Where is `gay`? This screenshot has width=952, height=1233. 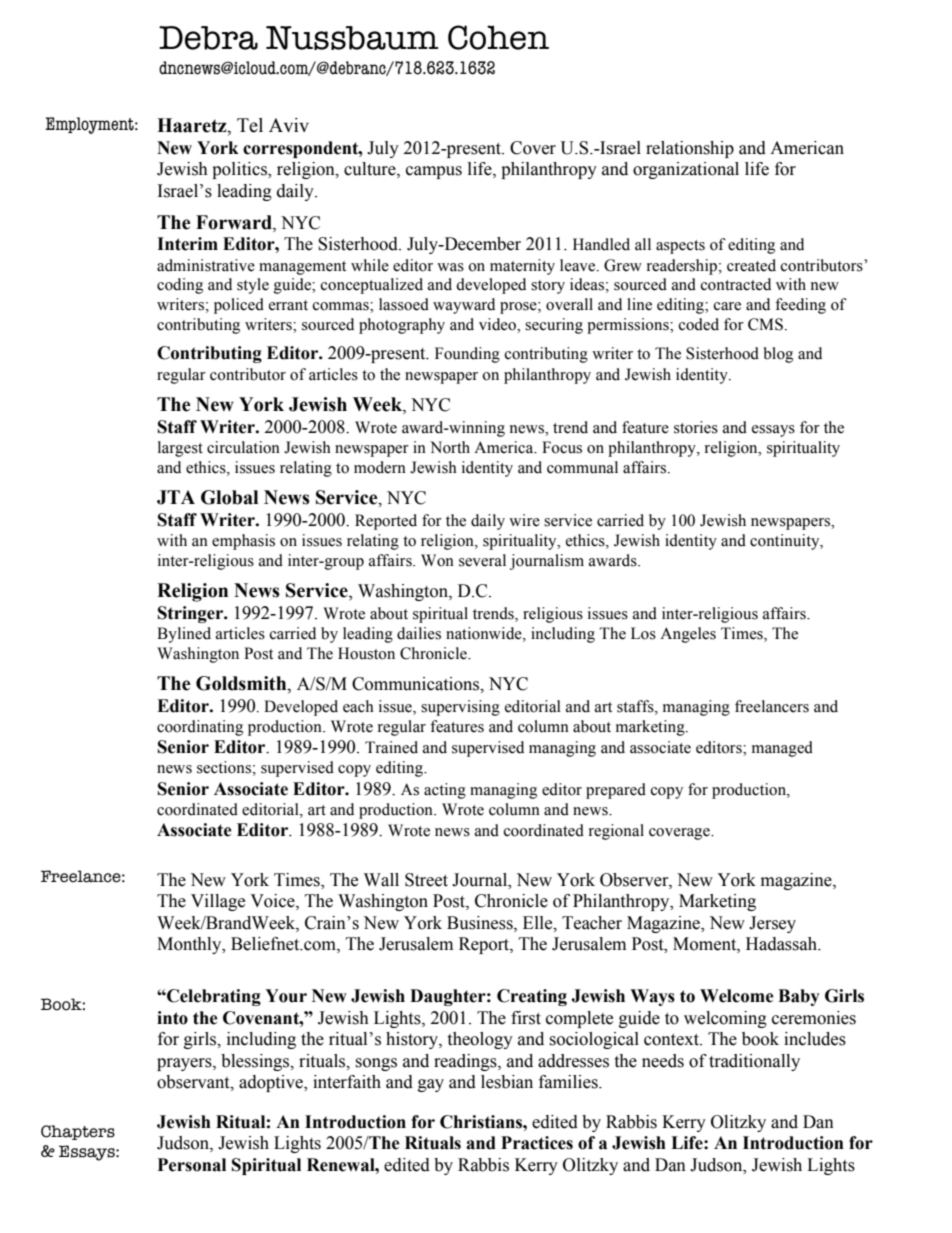
gay is located at coordinates (431, 1085).
